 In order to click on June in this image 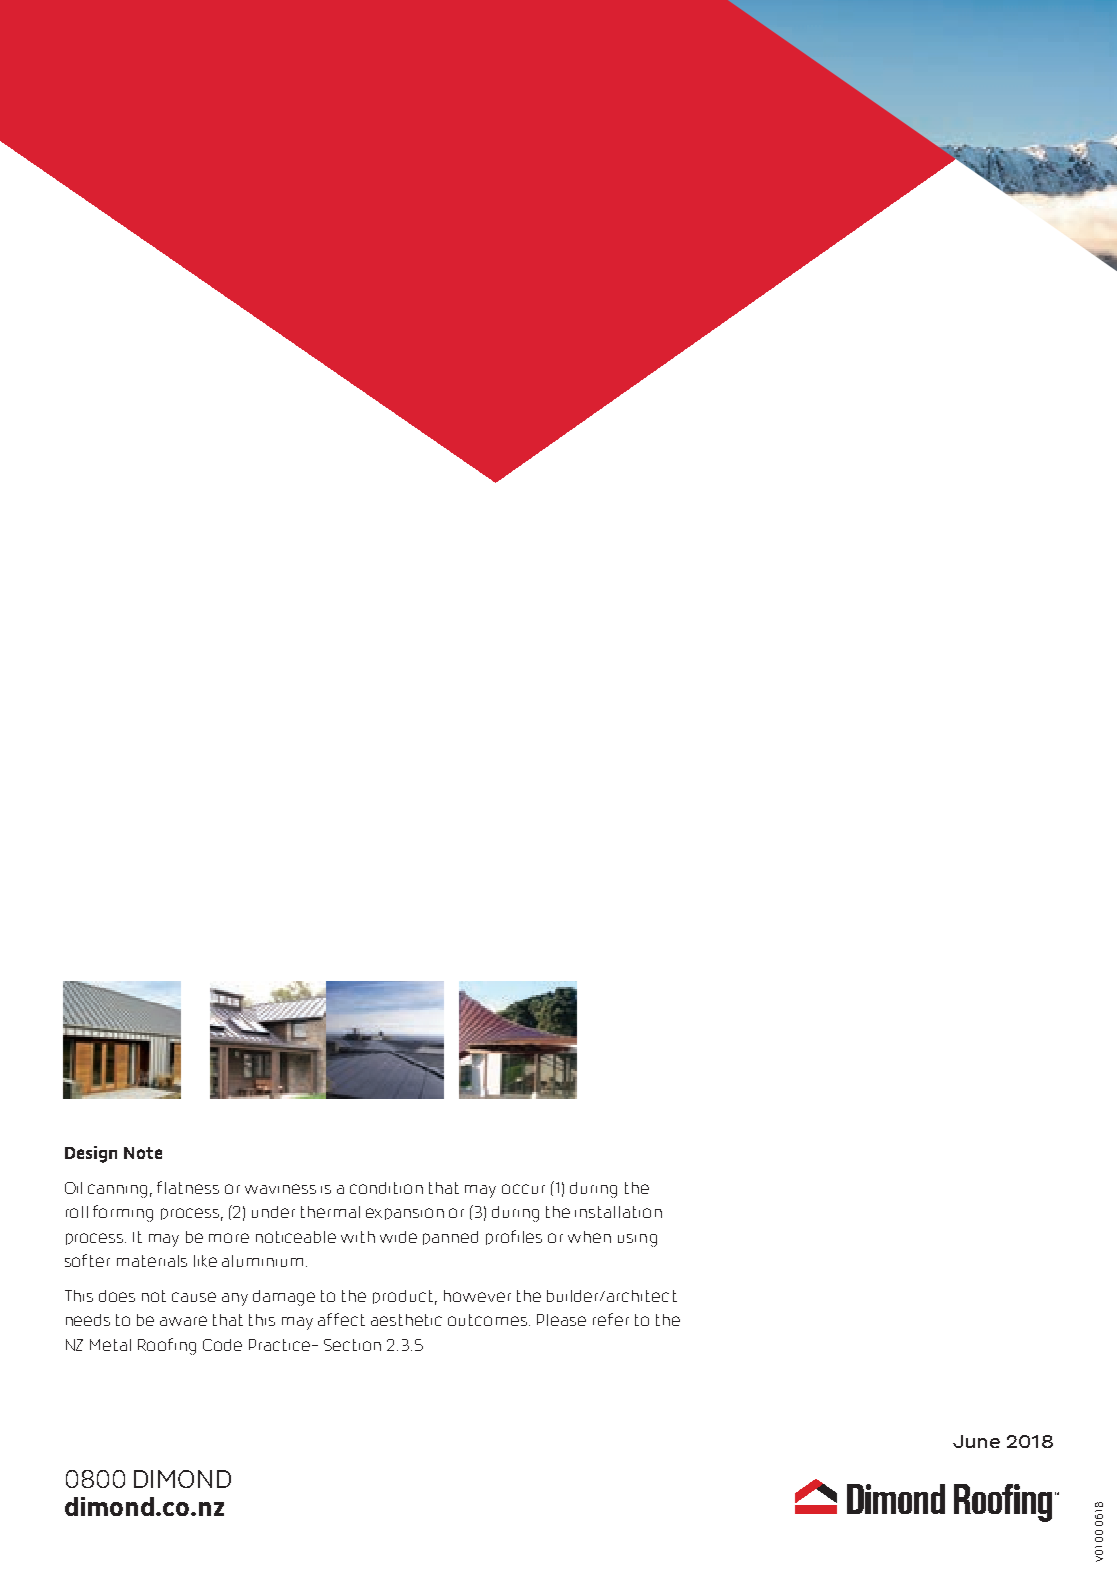, I will do `click(976, 1441)`.
